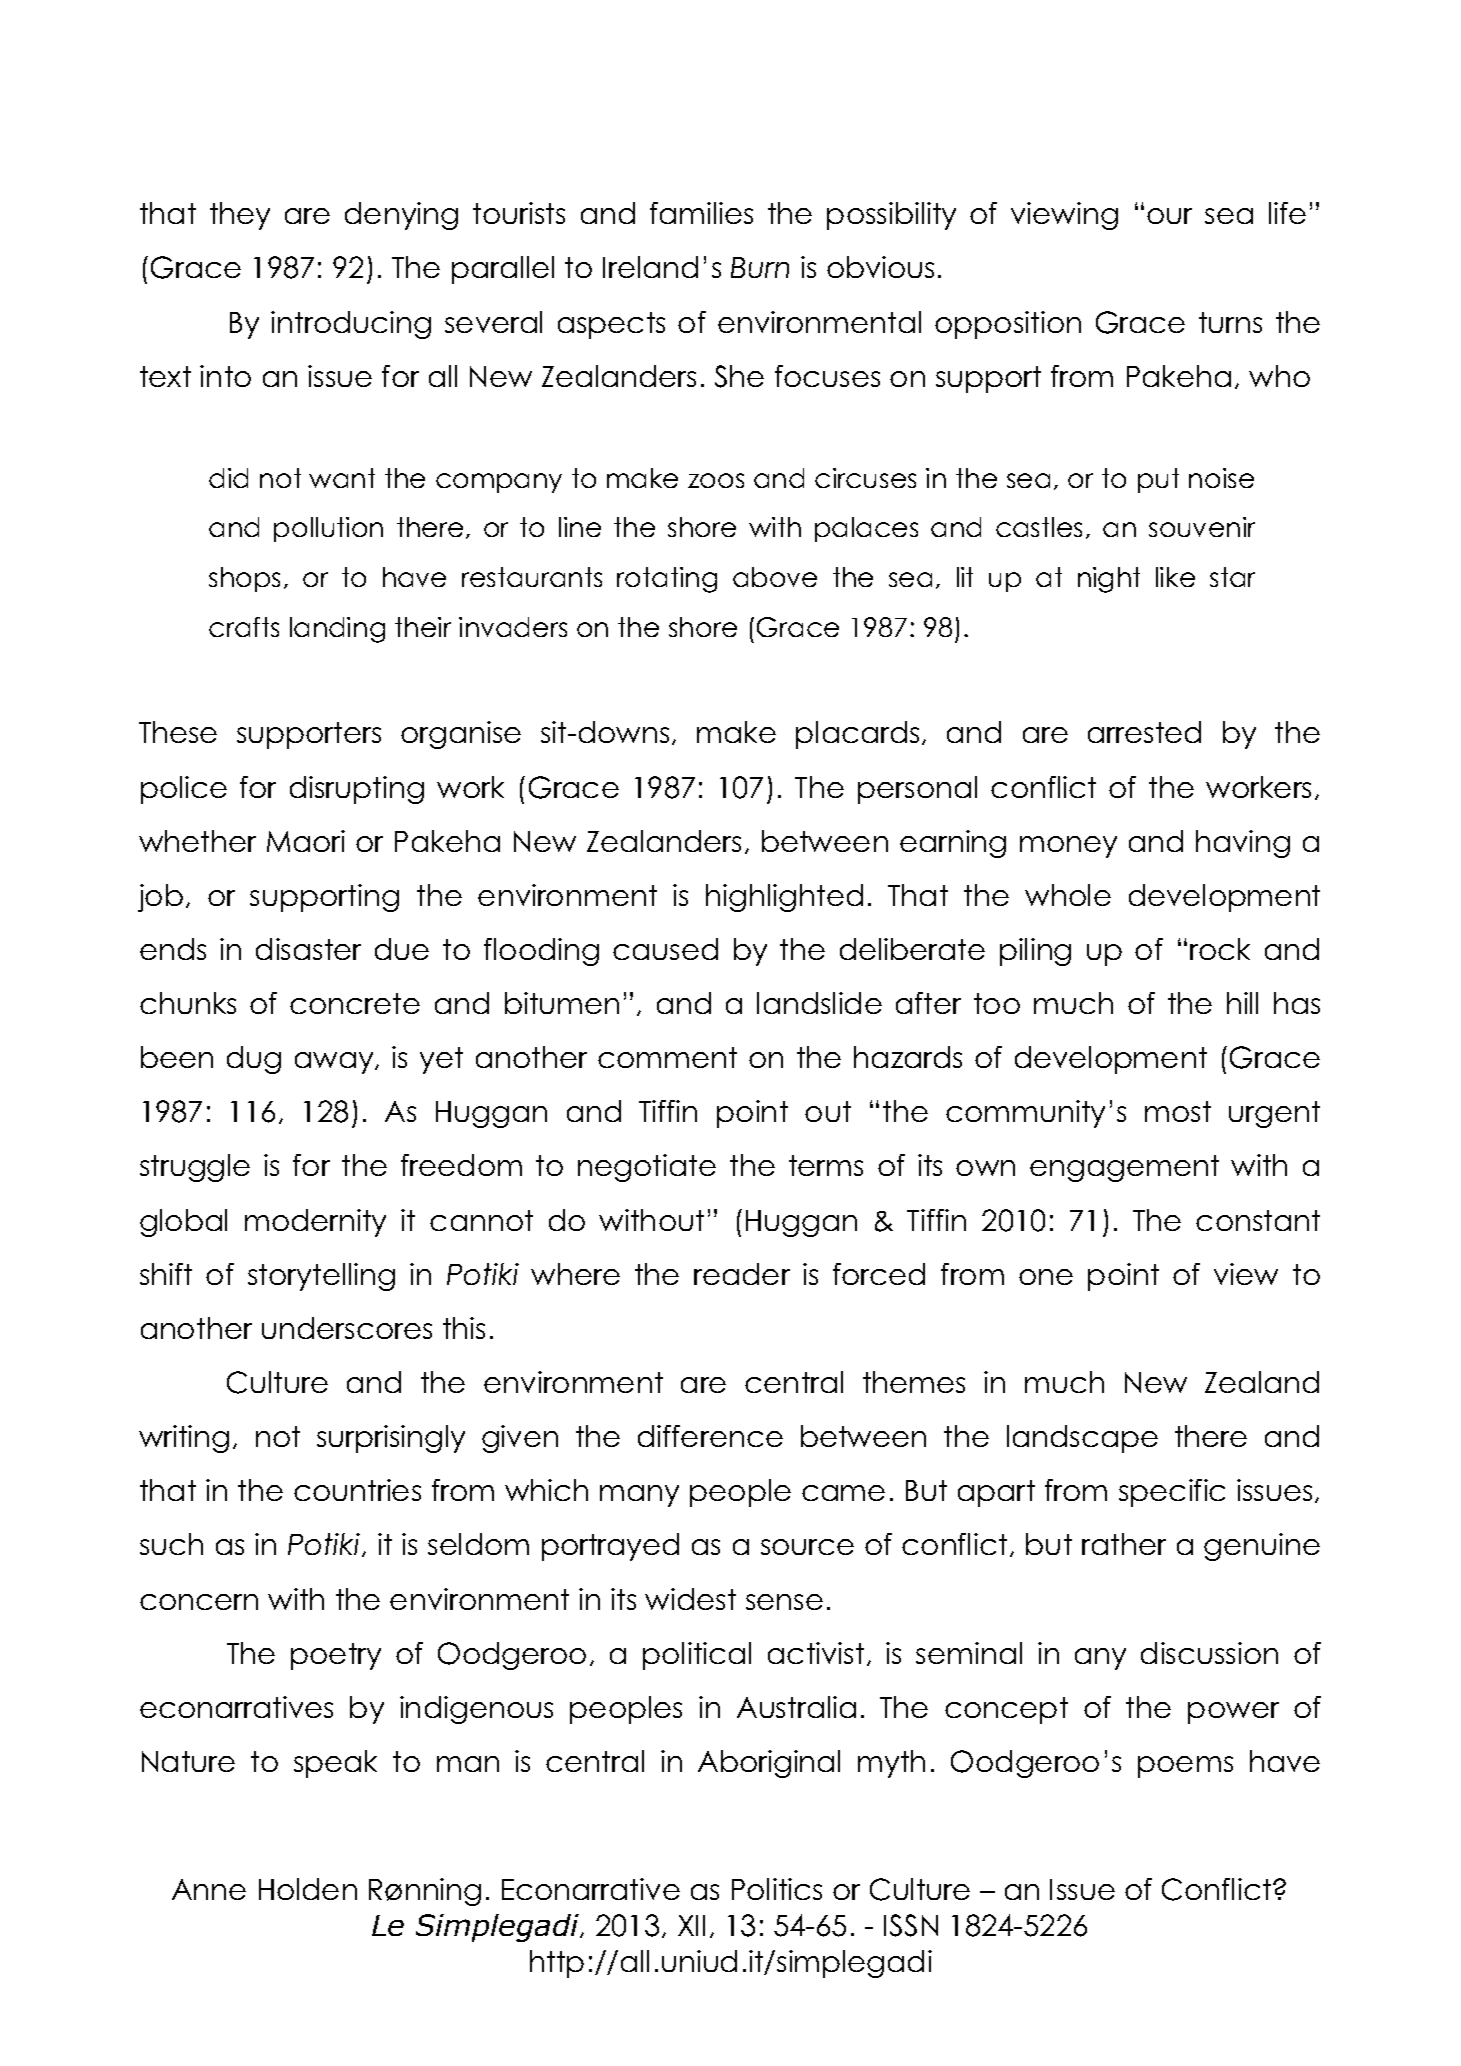  I want to click on Burn, so click(760, 267).
